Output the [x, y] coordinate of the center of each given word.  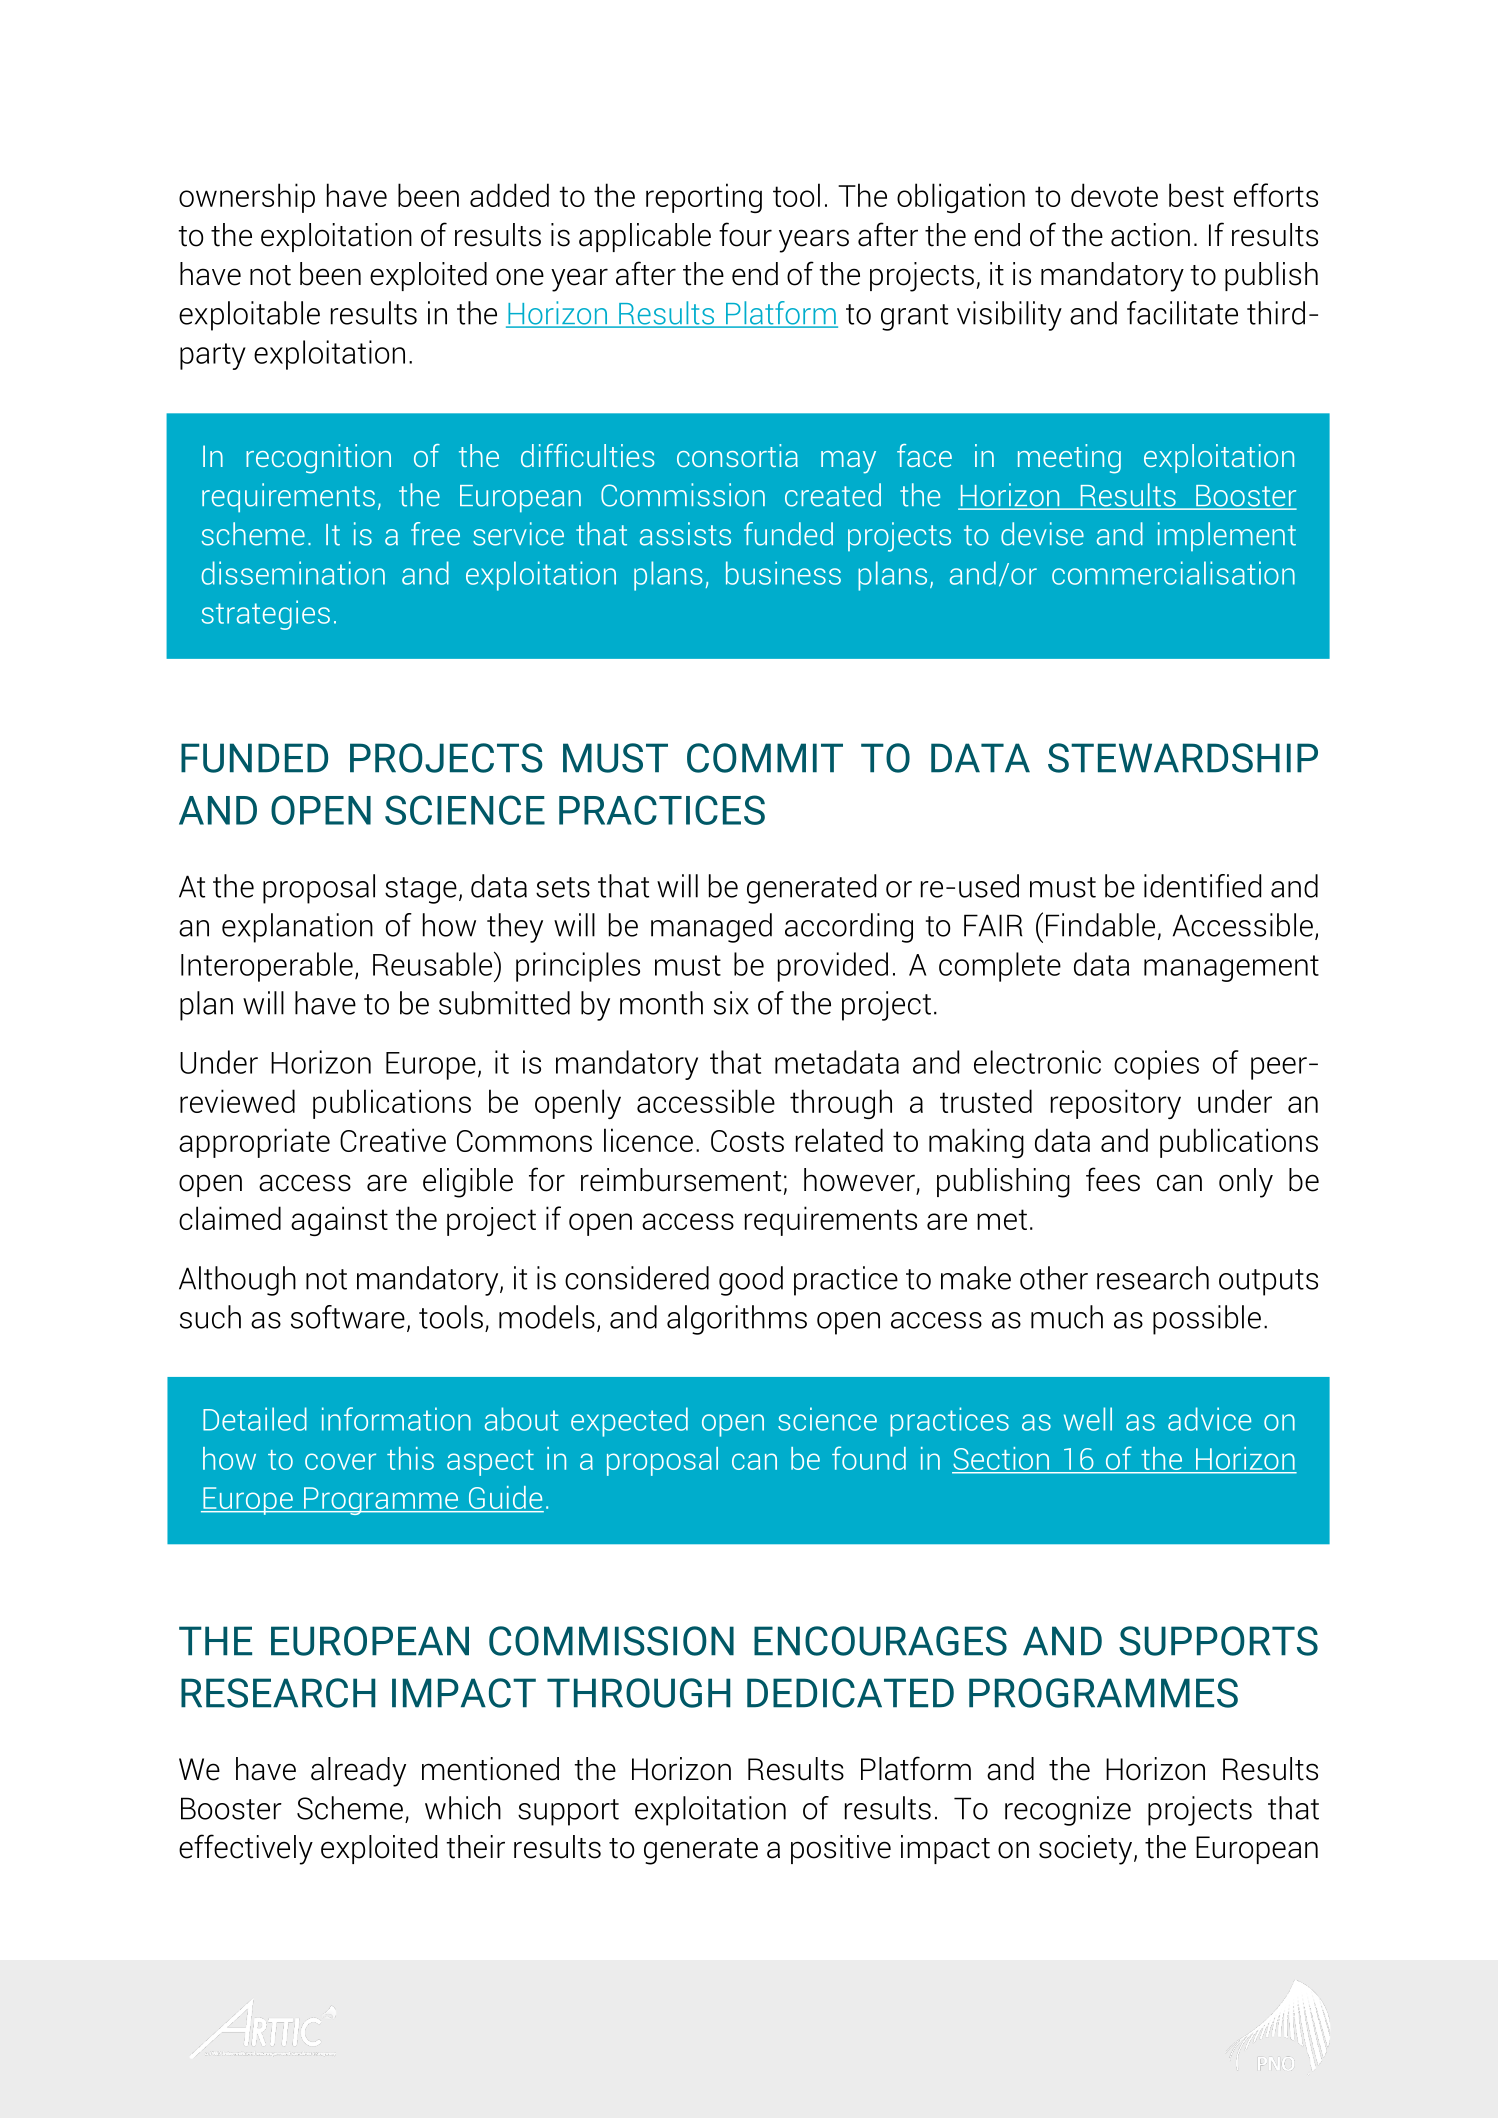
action [1150, 235]
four [745, 234]
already [358, 1772]
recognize [1068, 1811]
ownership [247, 198]
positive [841, 1849]
